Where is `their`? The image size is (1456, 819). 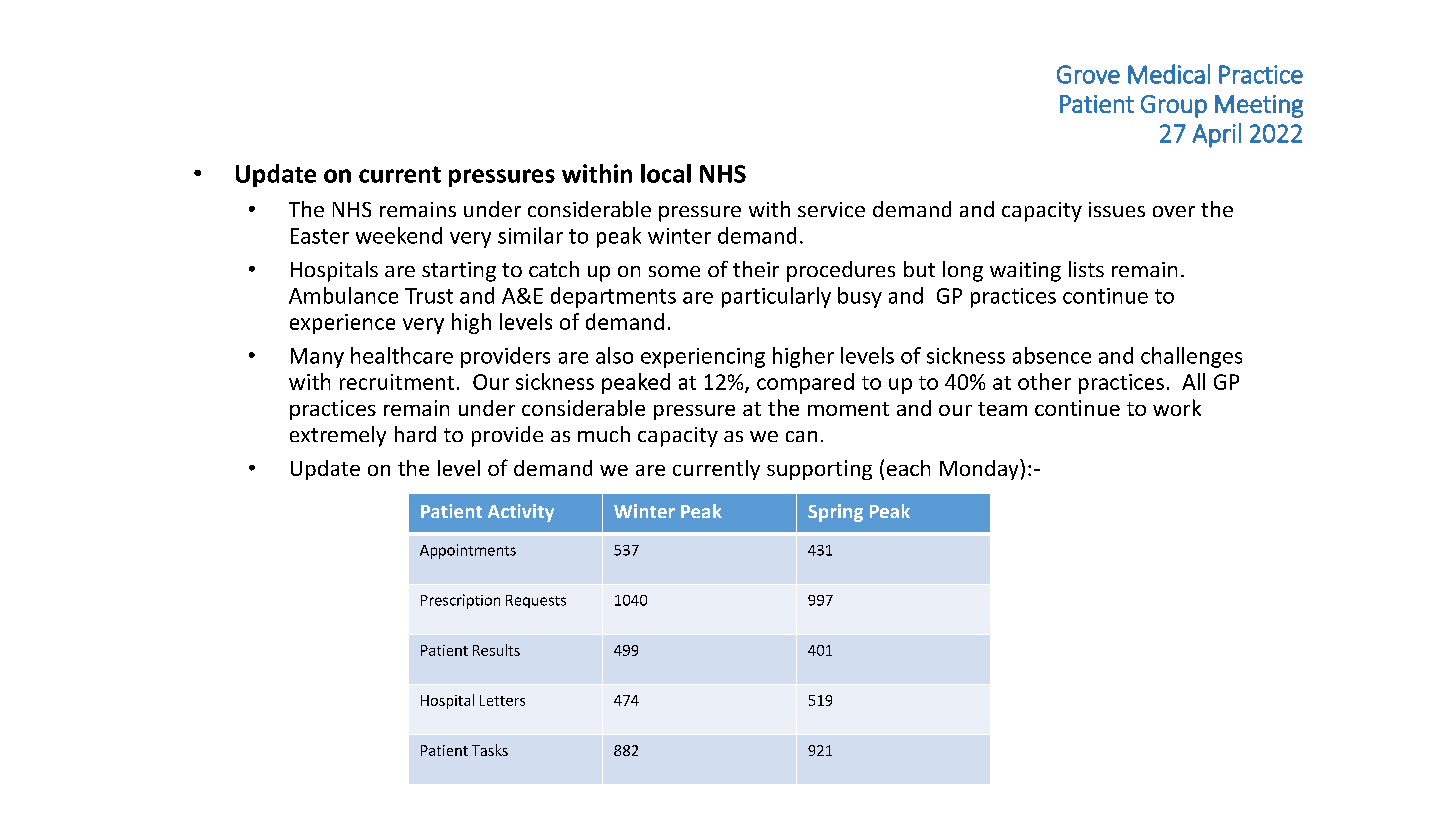
their is located at coordinates (756, 269).
